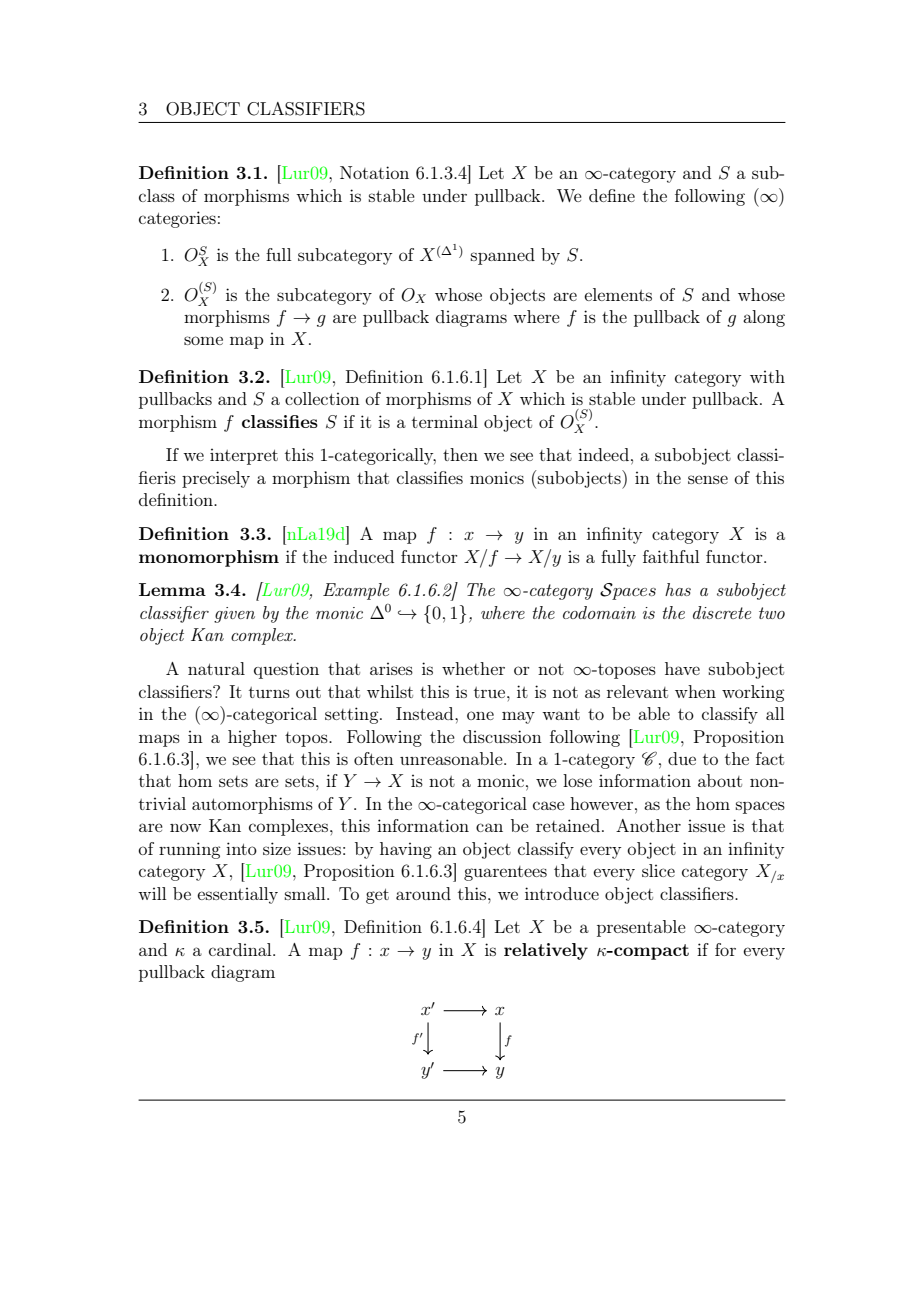 This screenshot has width=924, height=1308. Describe the element at coordinates (172, 589) in the screenshot. I see `Lemma` at that location.
